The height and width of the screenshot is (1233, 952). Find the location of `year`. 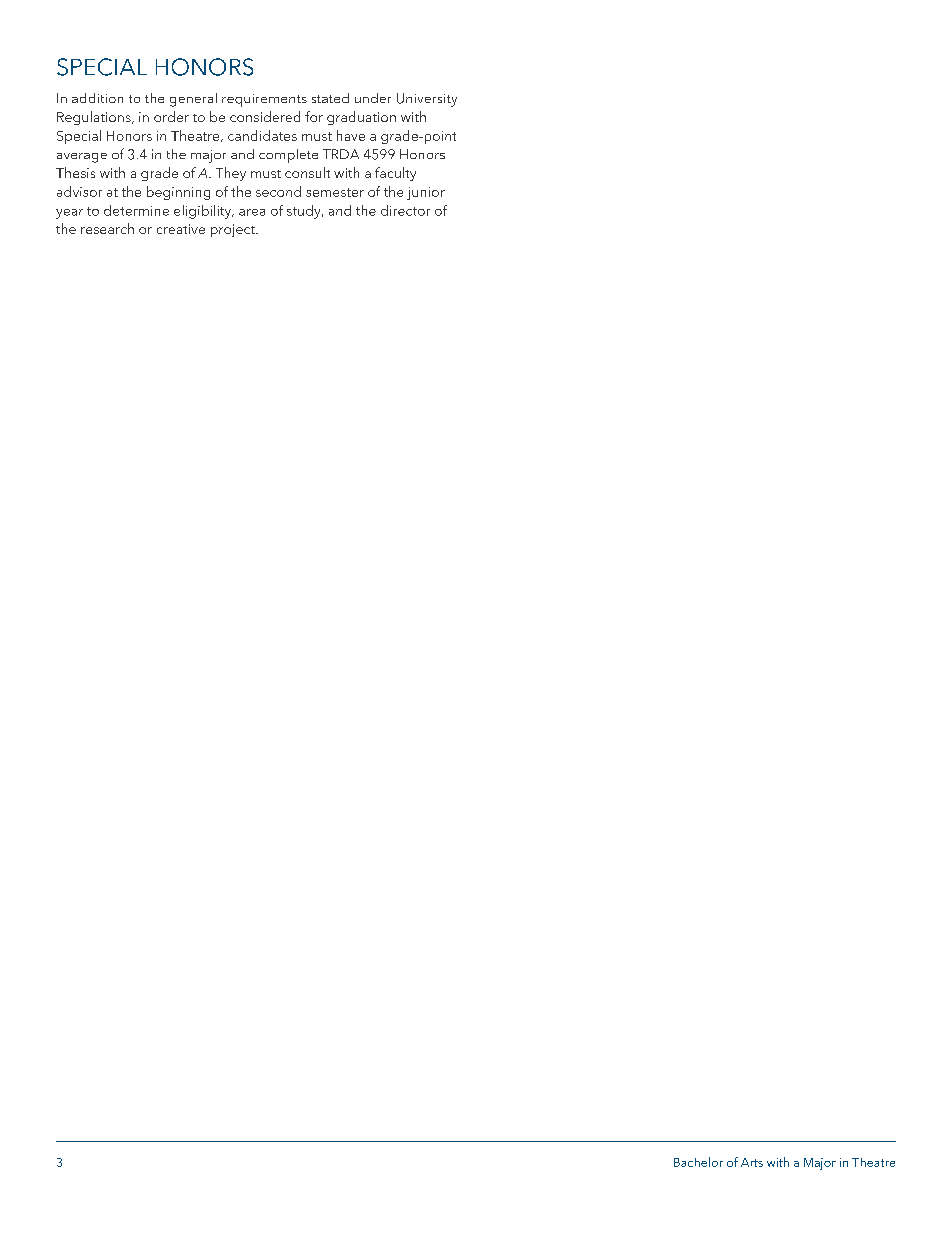

year is located at coordinates (69, 214).
